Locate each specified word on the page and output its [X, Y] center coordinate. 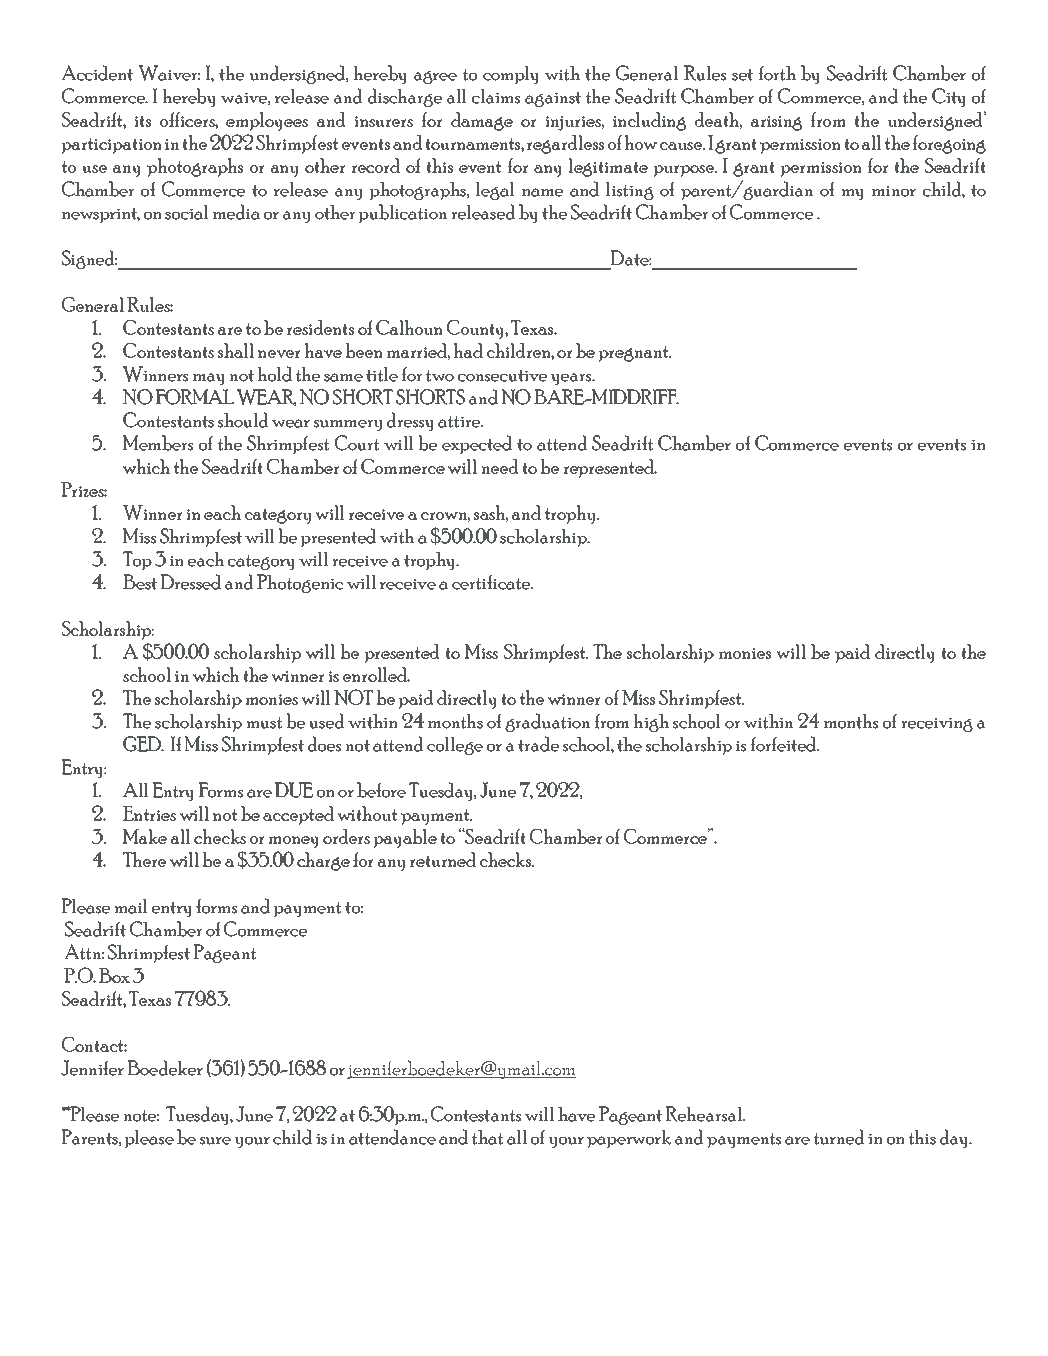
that [487, 1137]
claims [496, 96]
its [142, 121]
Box [114, 975]
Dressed [190, 582]
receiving [937, 725]
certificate [492, 582]
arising [776, 123]
